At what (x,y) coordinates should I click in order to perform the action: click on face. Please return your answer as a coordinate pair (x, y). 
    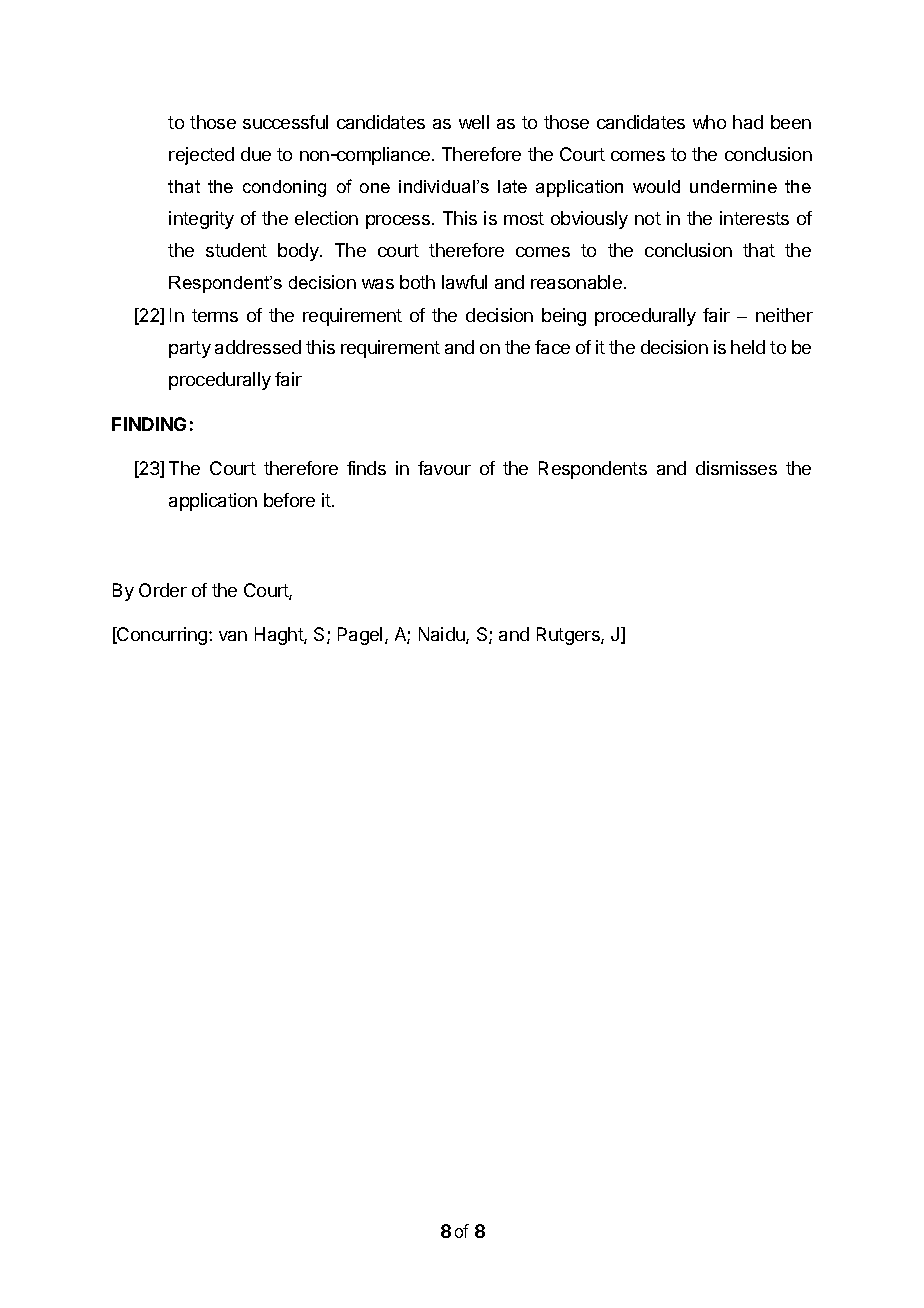
    Looking at the image, I should click on (552, 347).
